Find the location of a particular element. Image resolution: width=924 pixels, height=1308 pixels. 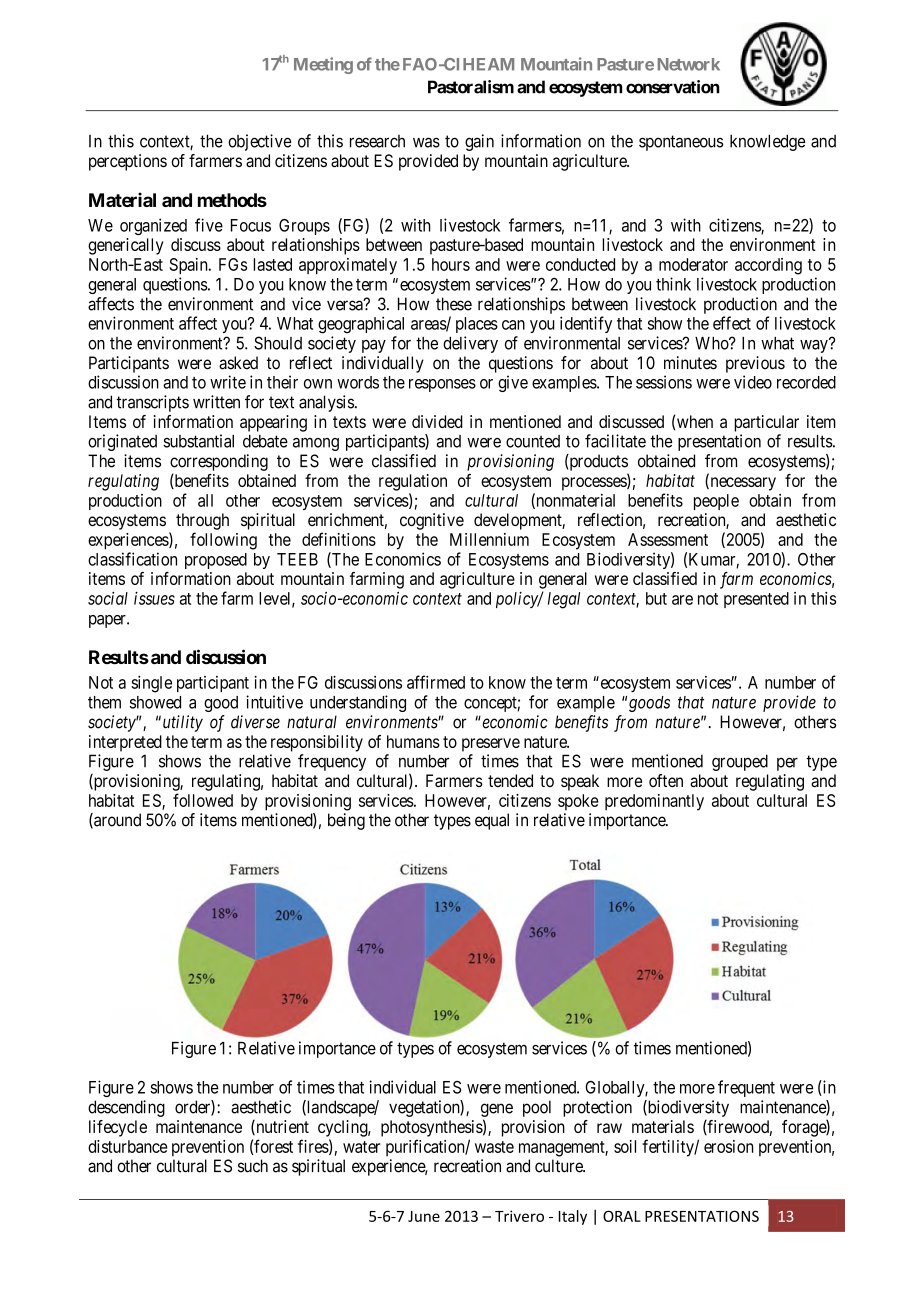

equal is located at coordinates (492, 821).
